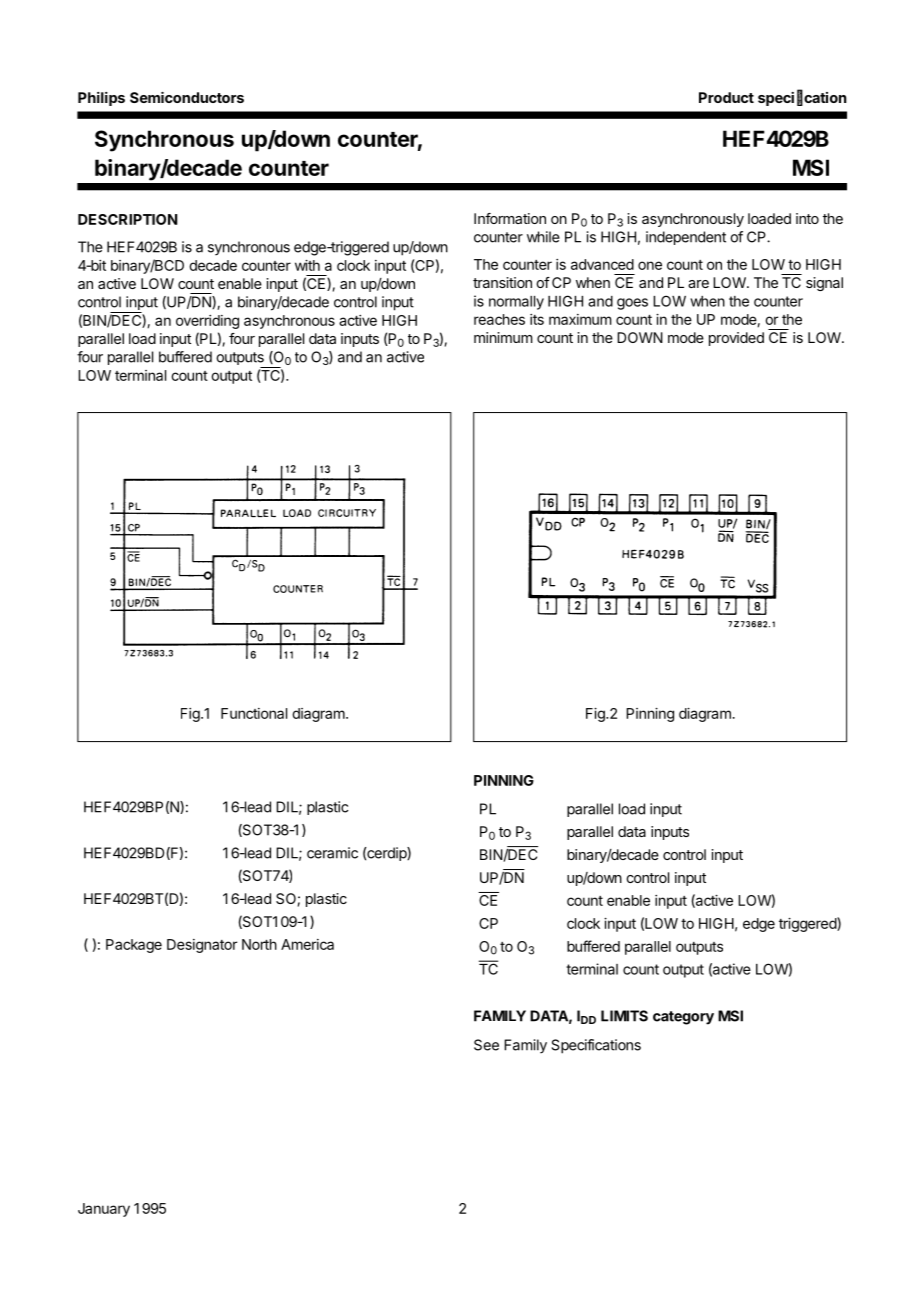 The image size is (924, 1308). Describe the element at coordinates (726, 97) in the screenshot. I see `Product` at that location.
